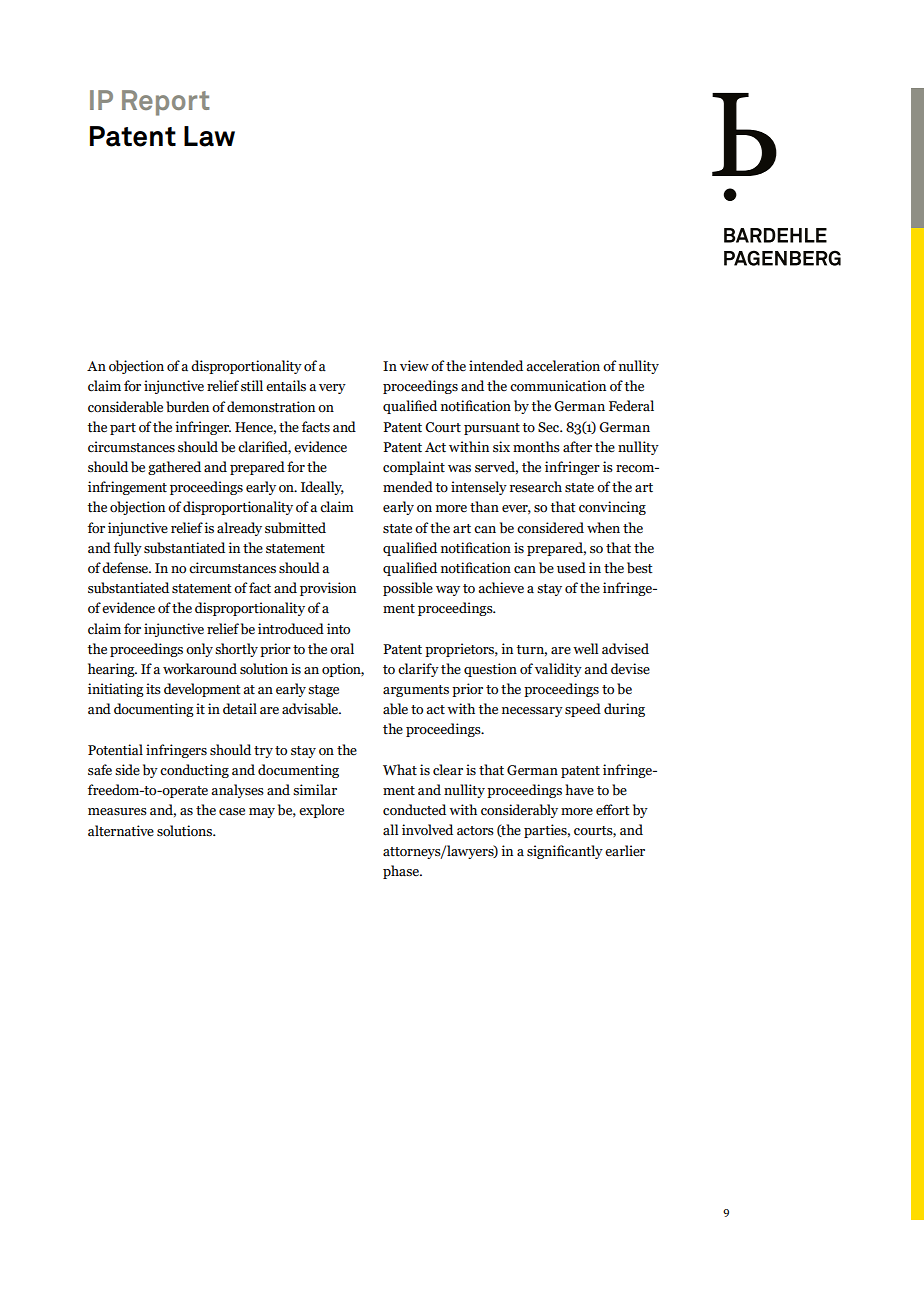  Describe the element at coordinates (565, 852) in the screenshot. I see `significantly` at that location.
